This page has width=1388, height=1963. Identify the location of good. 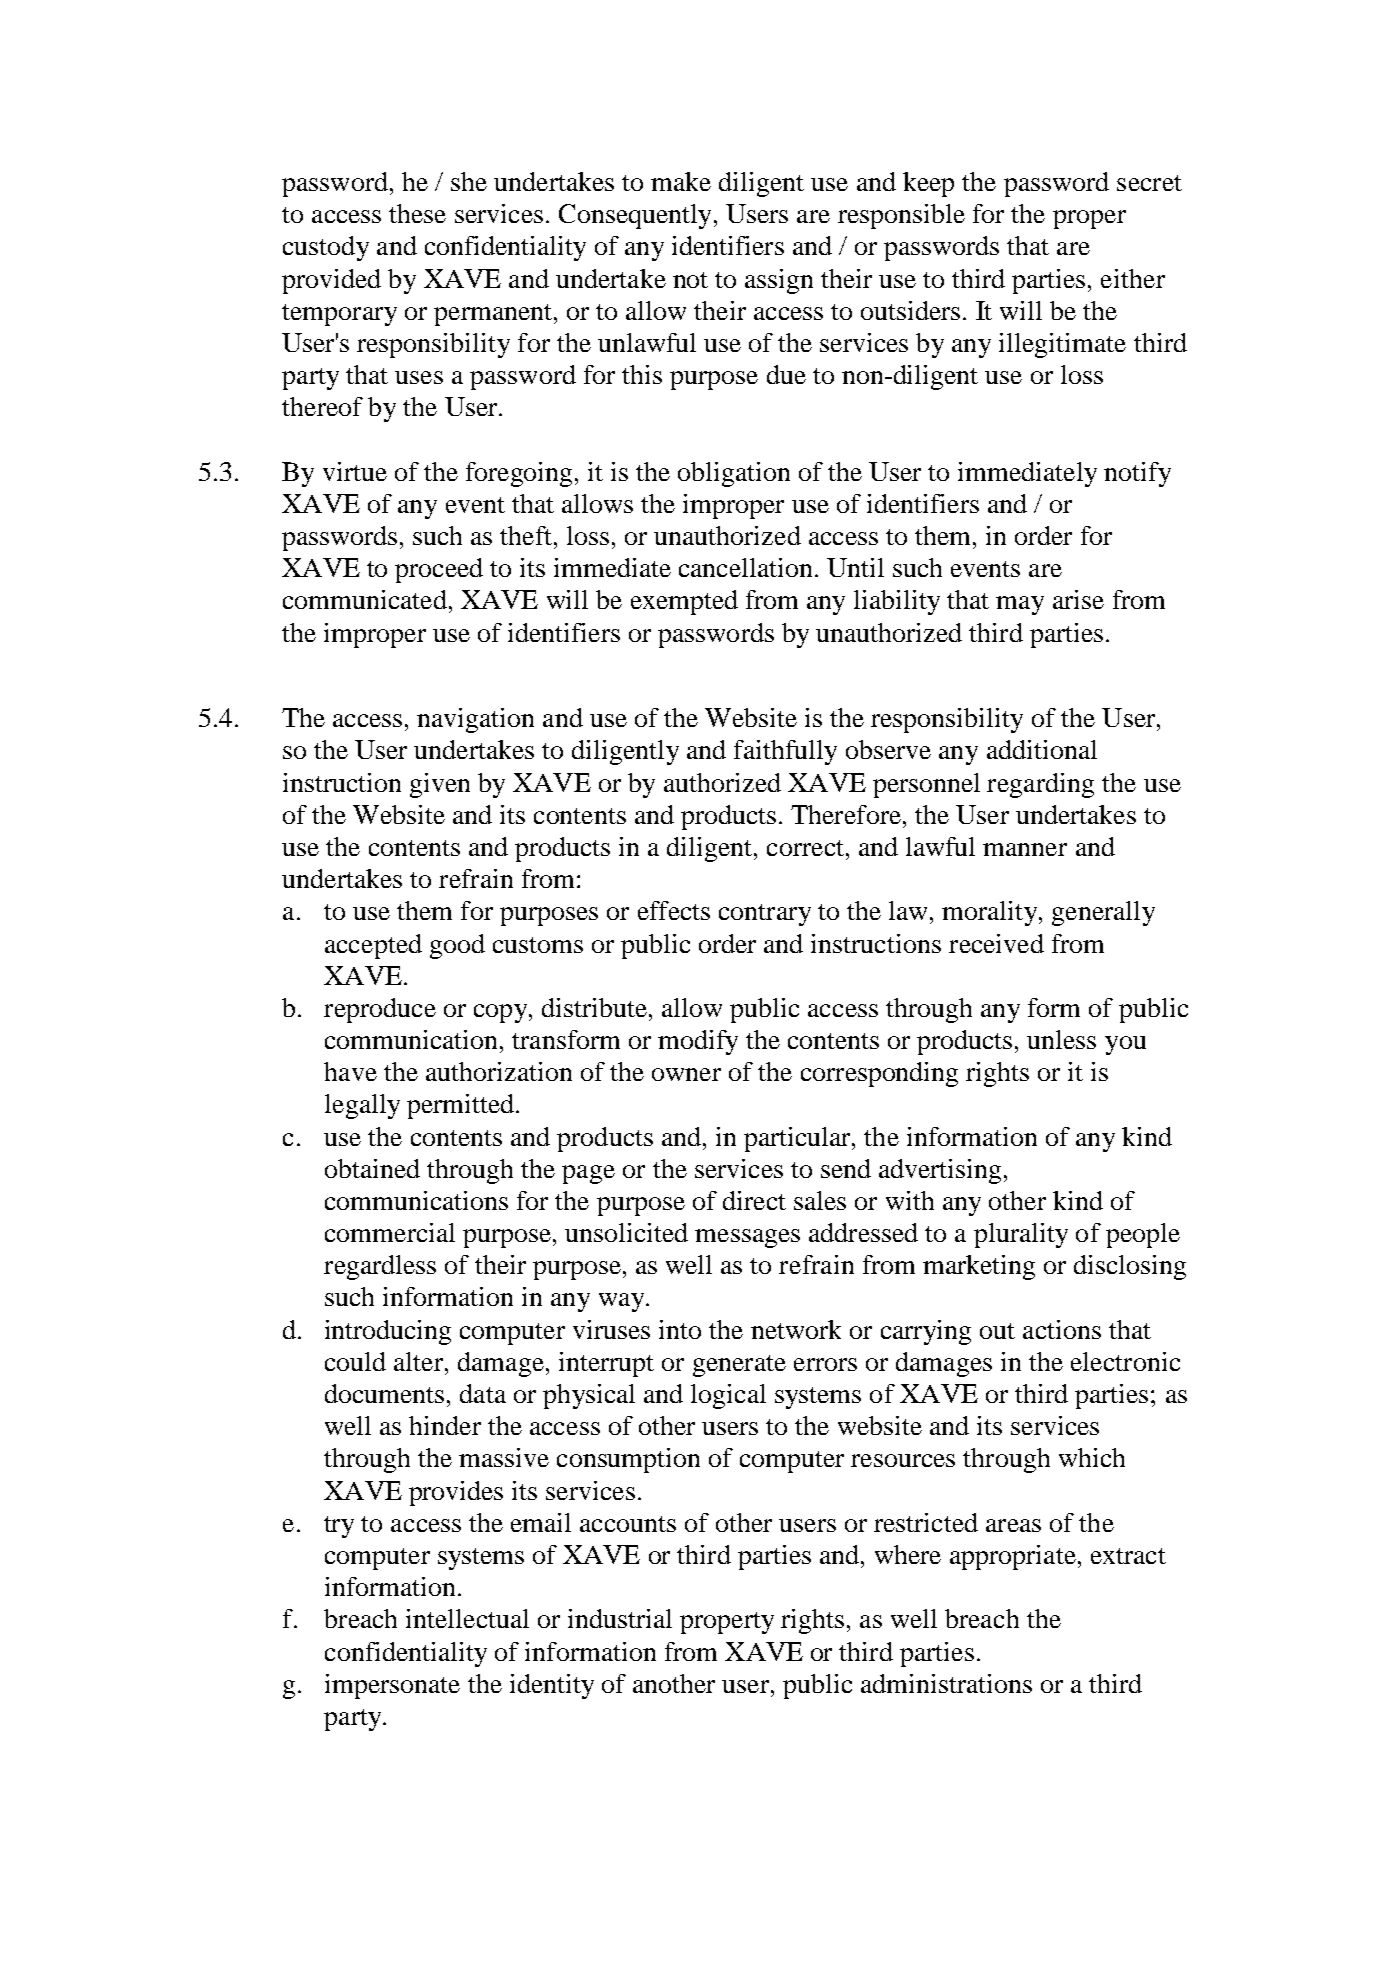
(457, 946).
